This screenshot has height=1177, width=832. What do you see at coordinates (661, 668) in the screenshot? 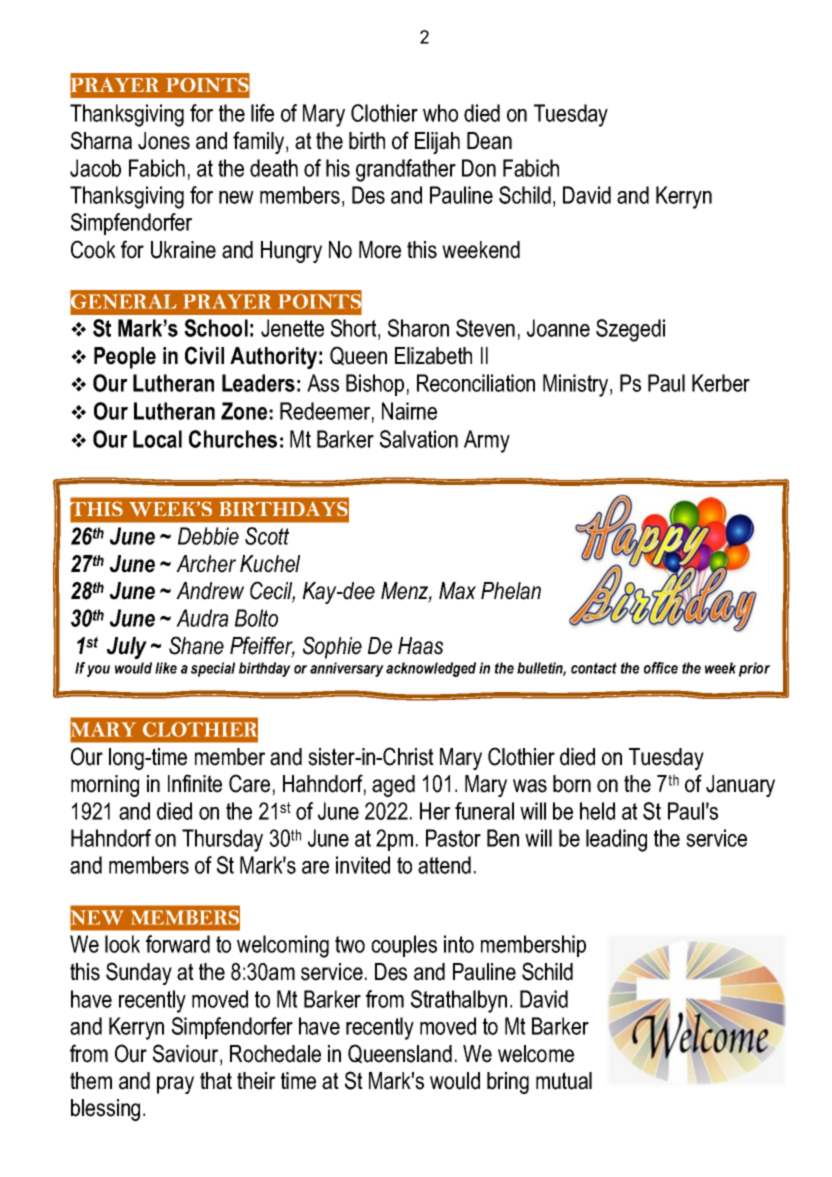
I see `office` at bounding box center [661, 668].
